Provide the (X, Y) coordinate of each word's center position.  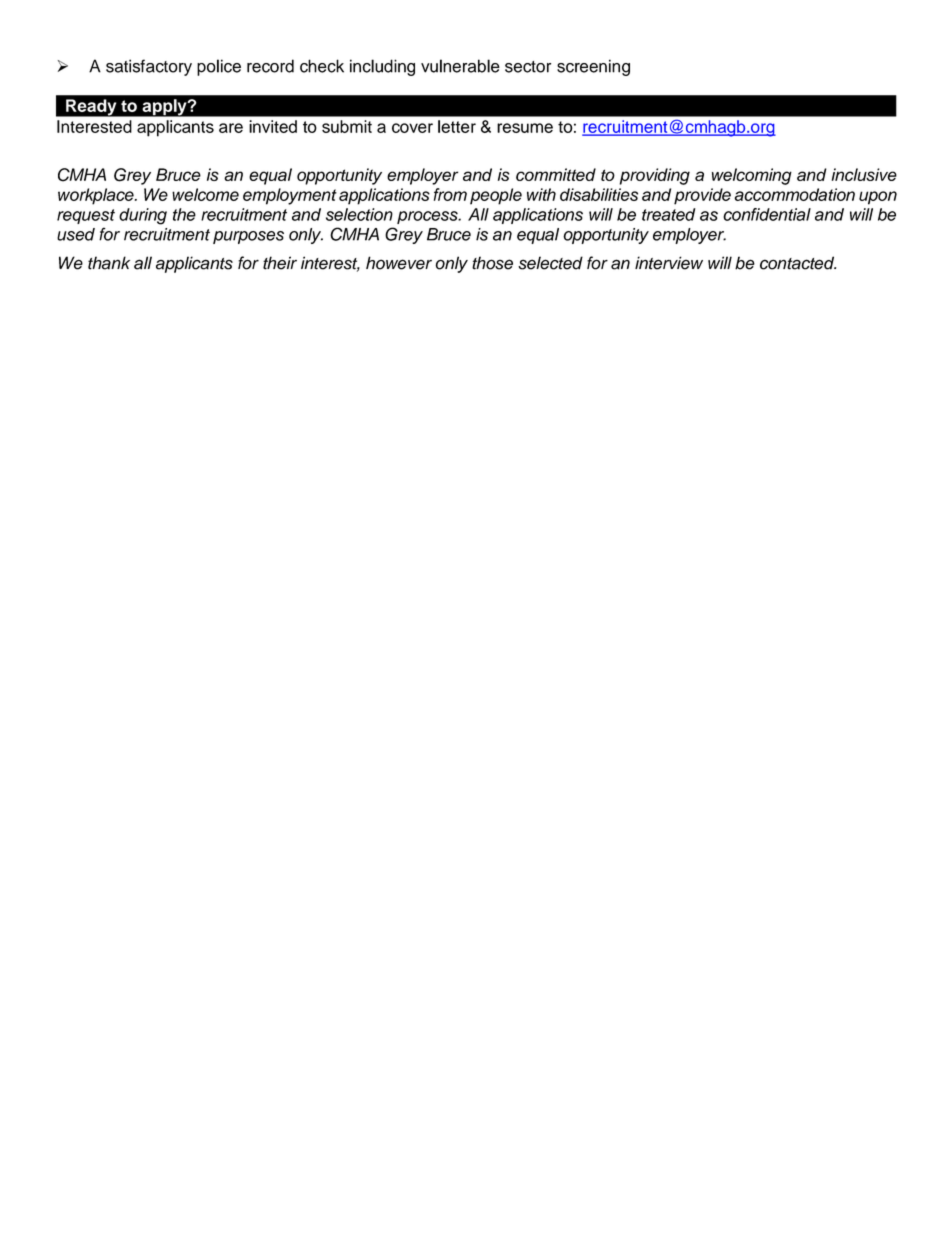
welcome (205, 194)
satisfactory (149, 67)
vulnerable (460, 66)
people (496, 196)
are (231, 128)
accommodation (794, 194)
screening (593, 67)
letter (457, 126)
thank (109, 263)
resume (525, 128)
